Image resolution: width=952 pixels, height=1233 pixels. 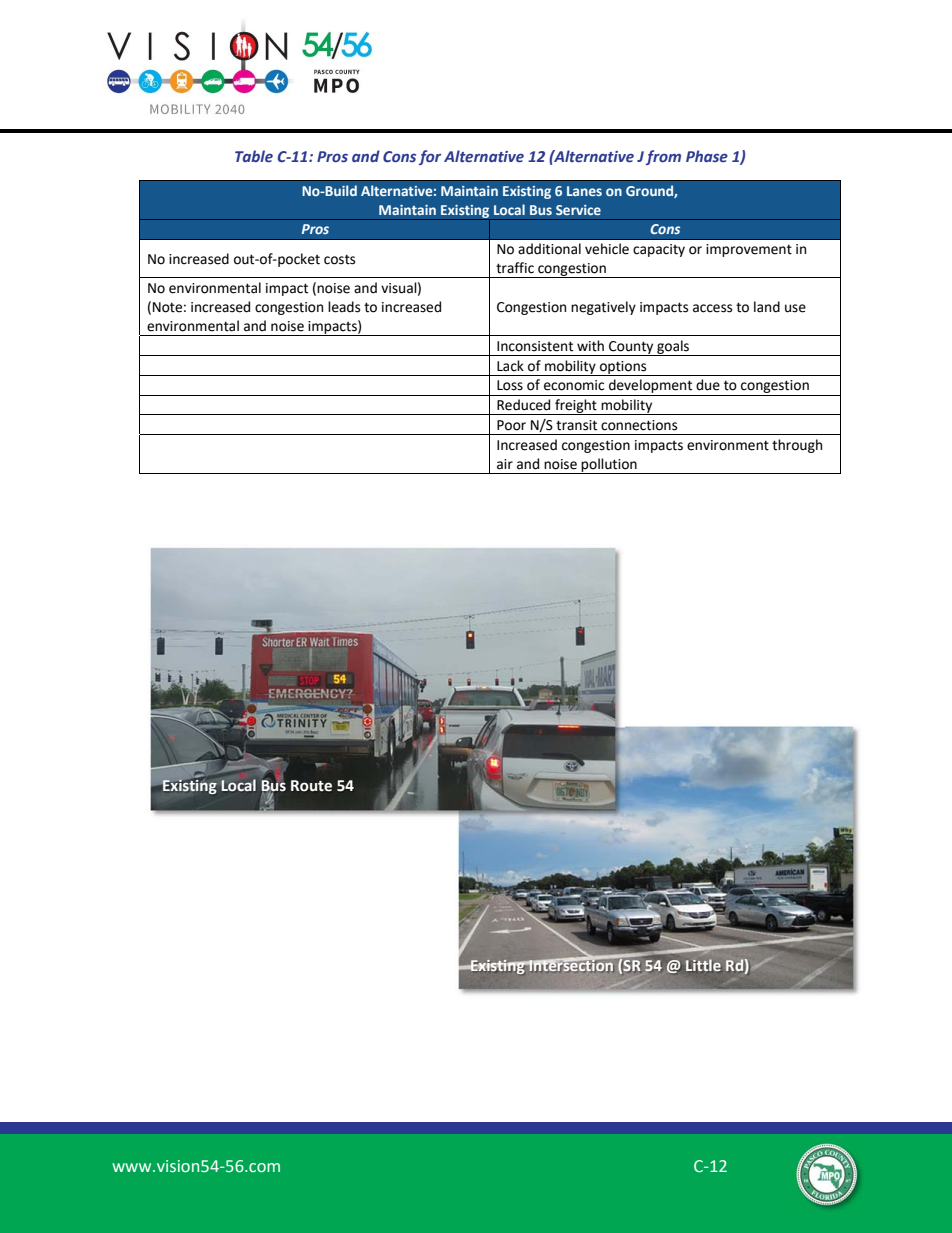 What do you see at coordinates (505, 464) in the document?
I see `air` at bounding box center [505, 464].
